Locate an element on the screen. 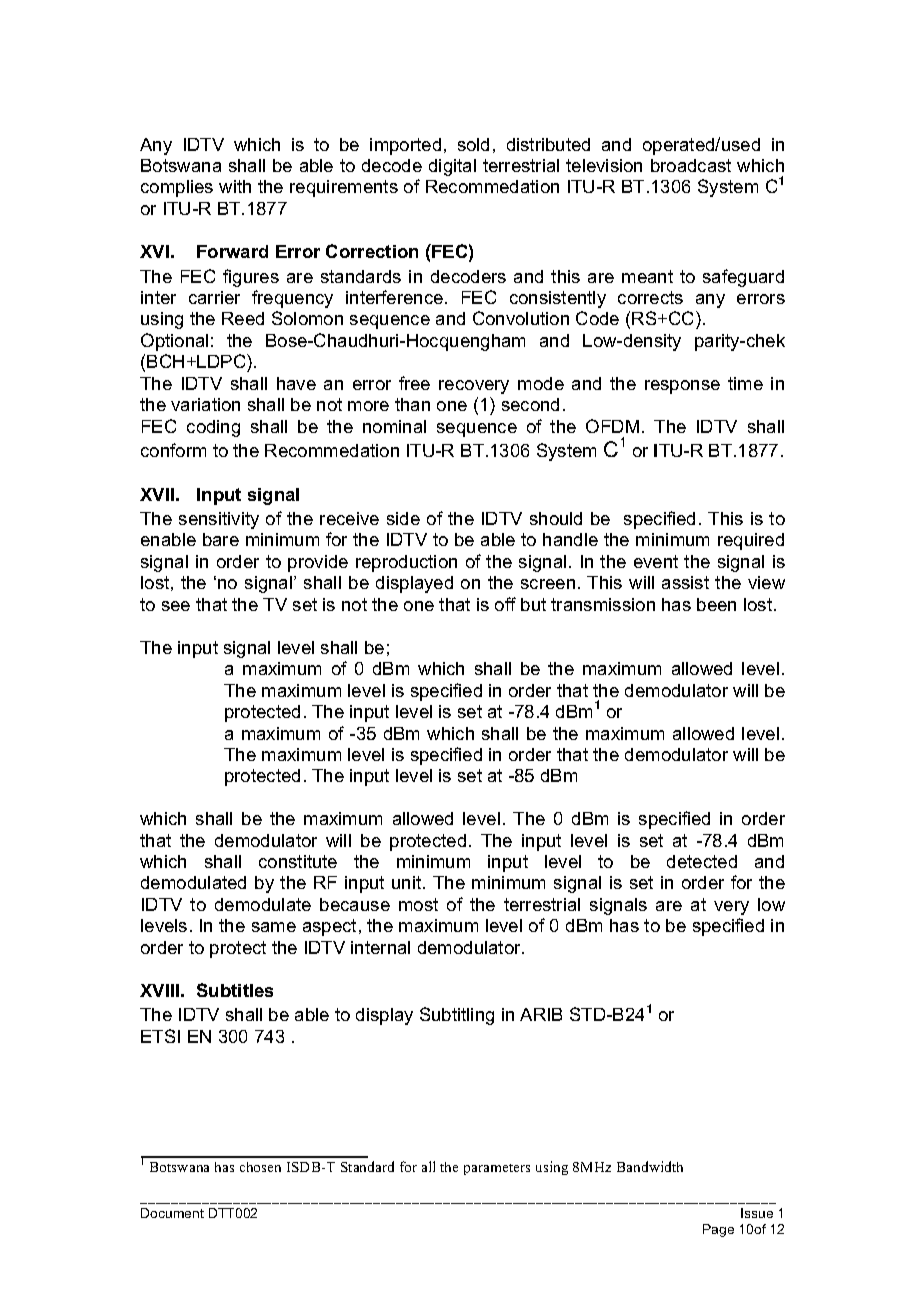 Image resolution: width=924 pixels, height=1308 pixels. digital is located at coordinates (452, 167).
